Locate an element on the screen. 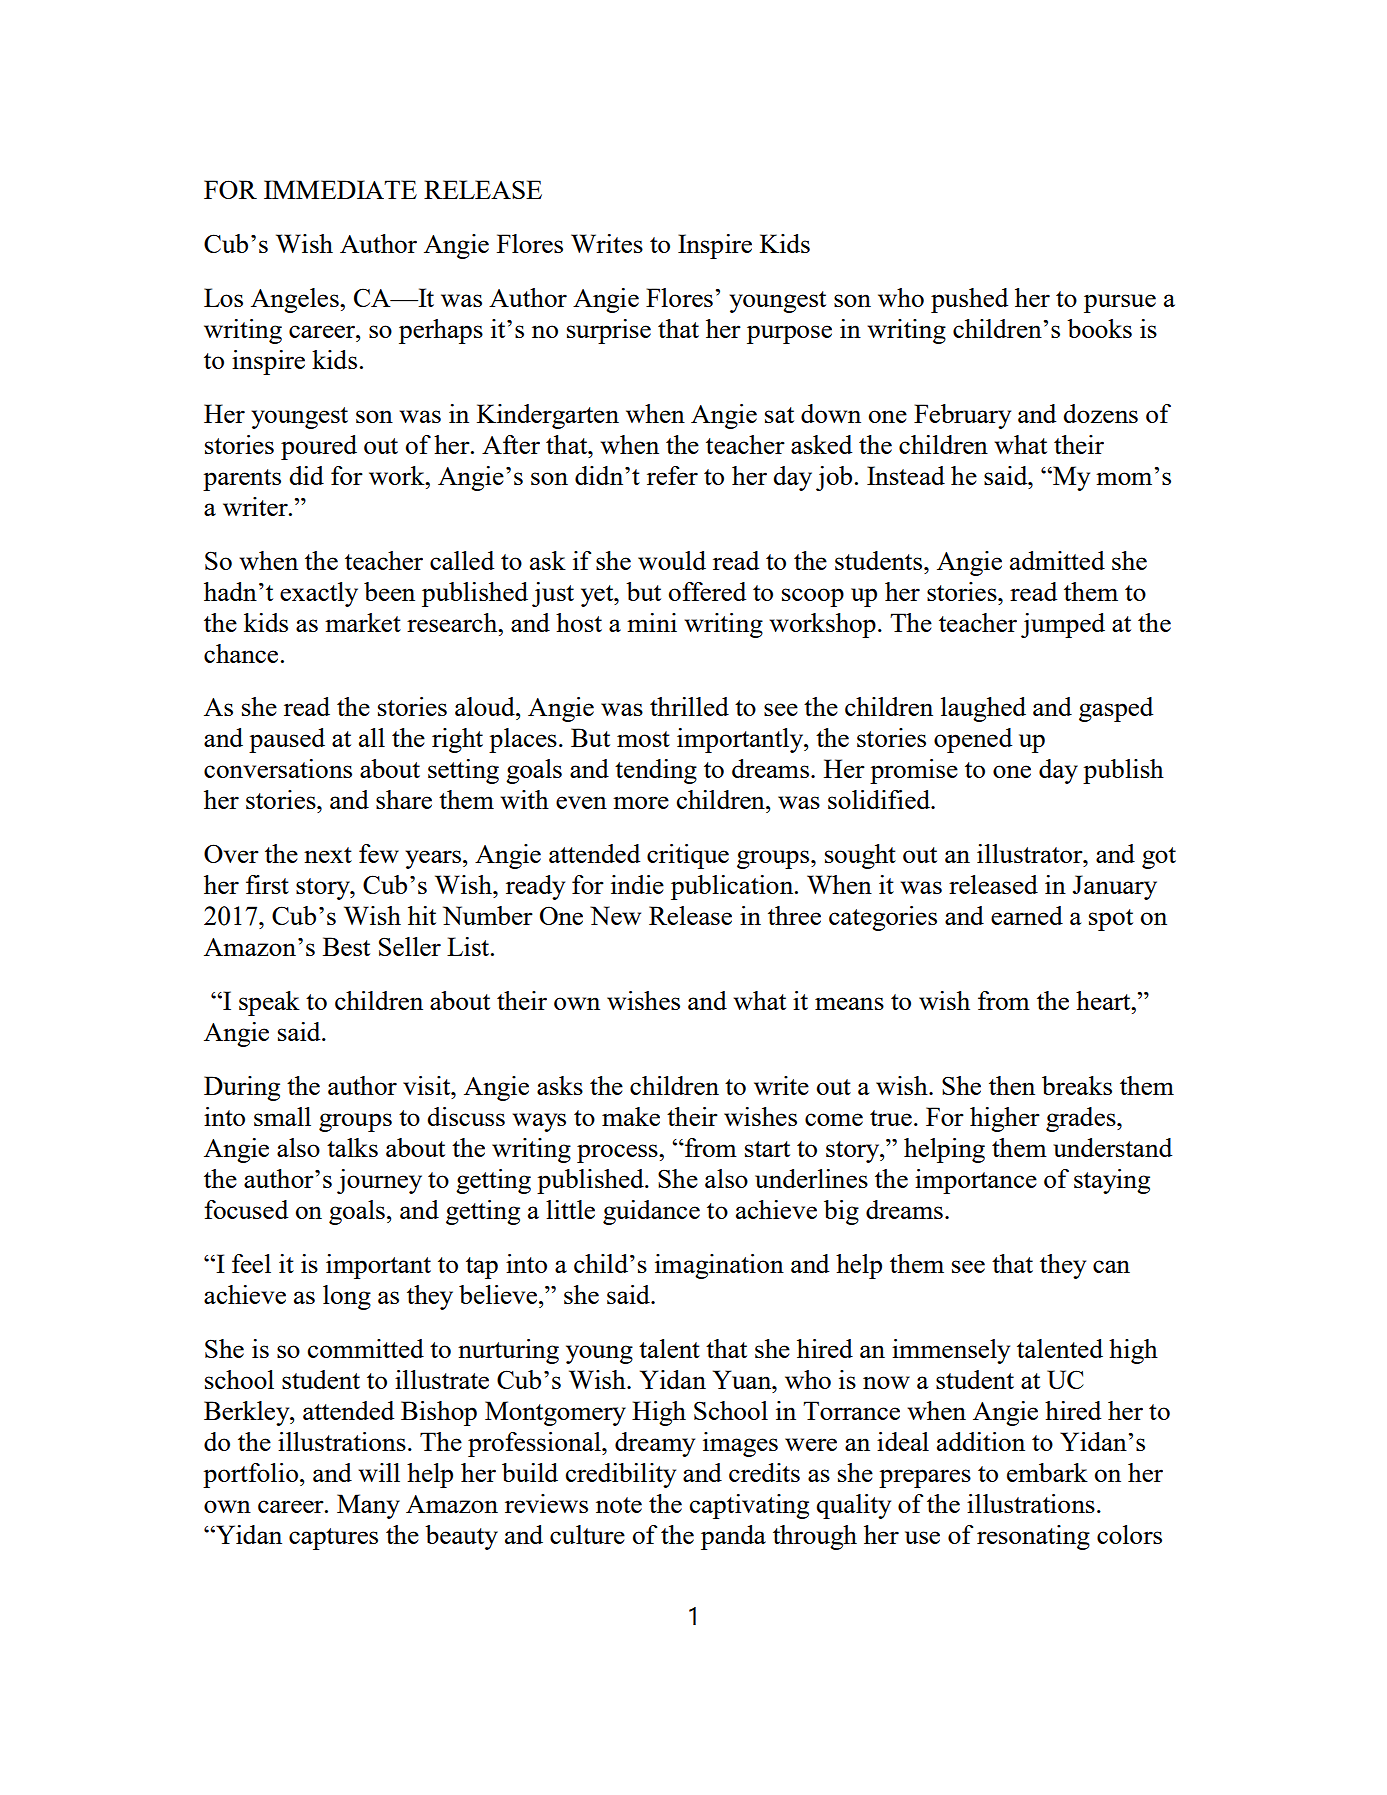 This screenshot has height=1795, width=1387. next is located at coordinates (328, 855).
